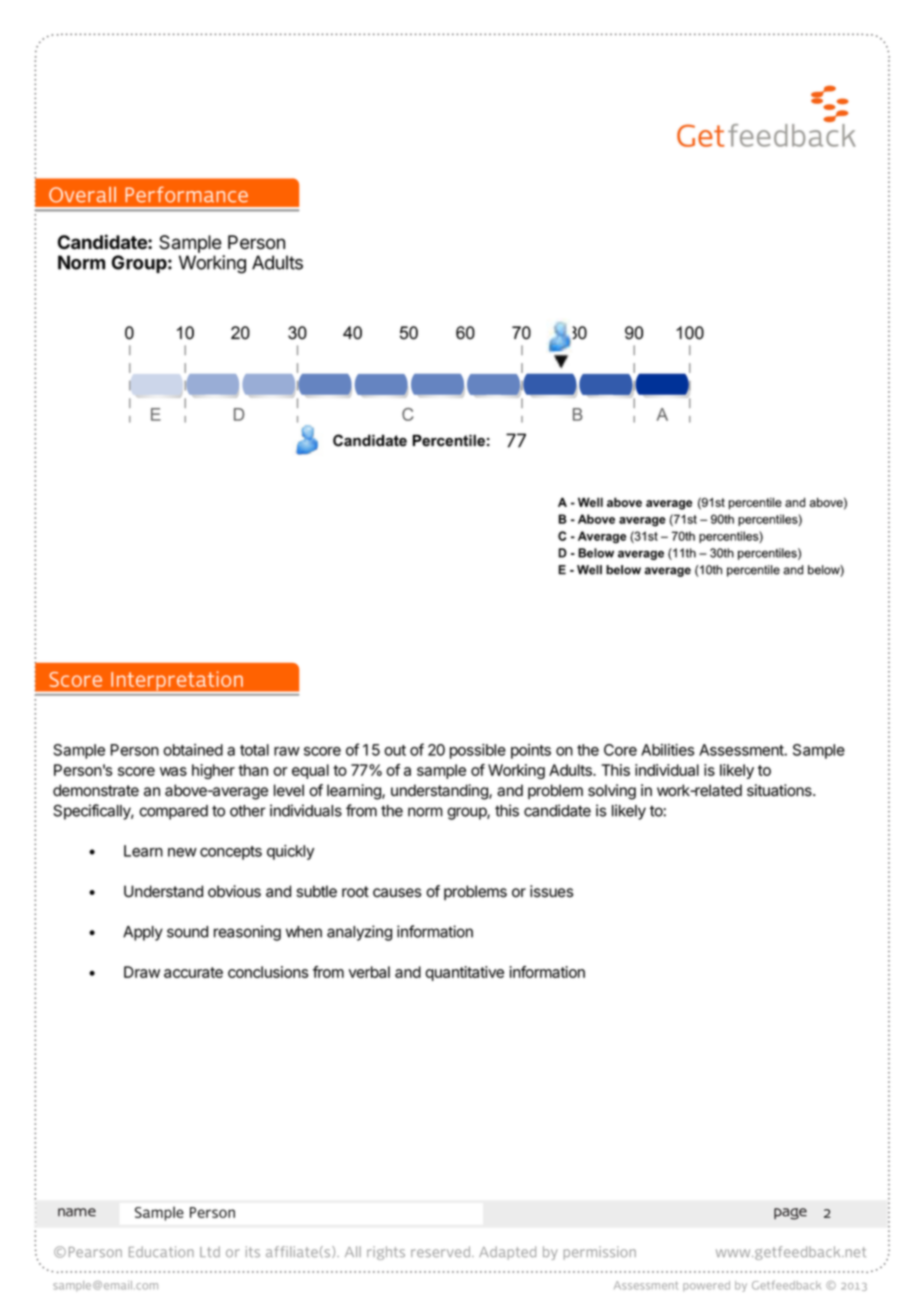  I want to click on Abilities, so click(667, 750).
